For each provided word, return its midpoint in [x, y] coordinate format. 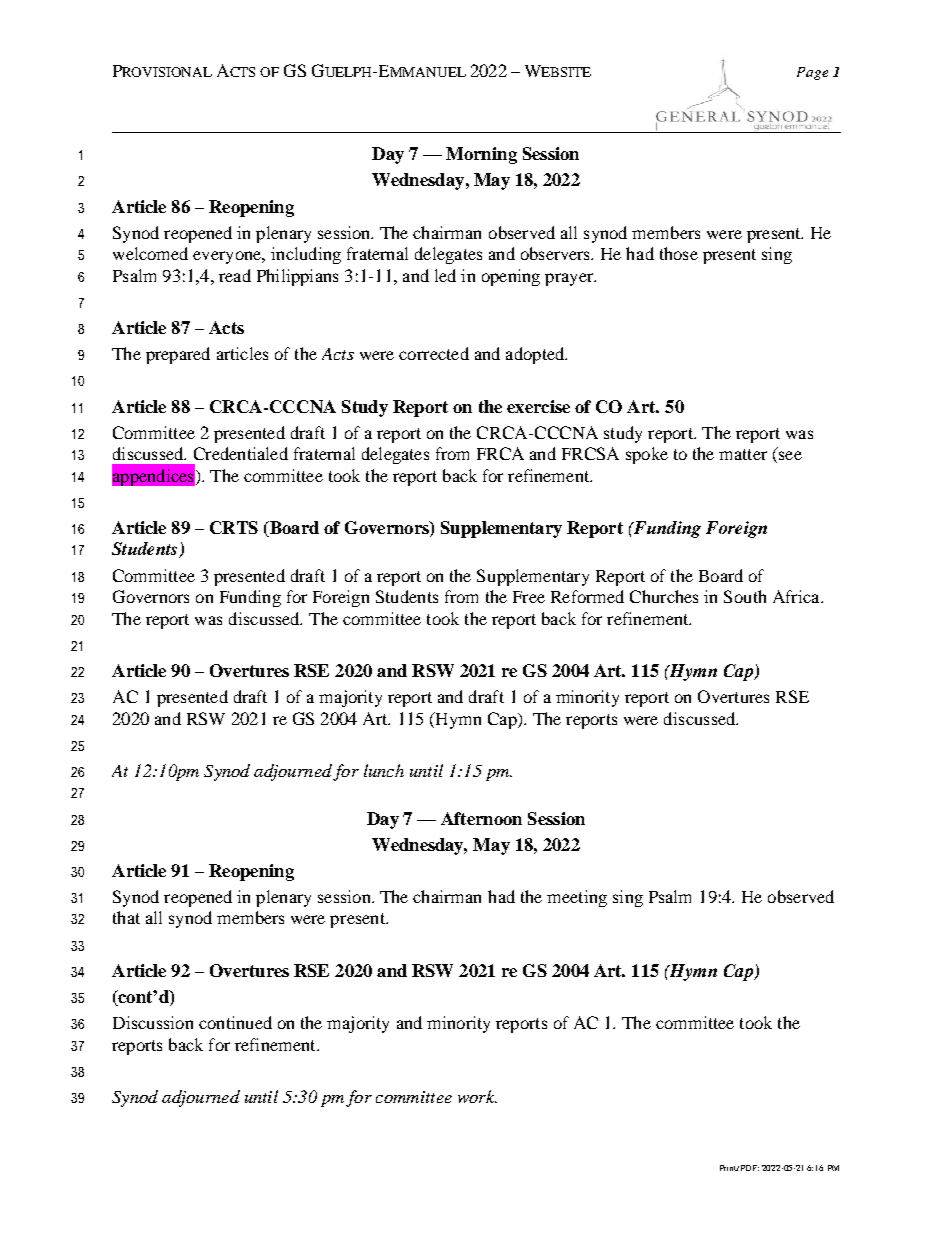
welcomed [150, 253]
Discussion [153, 1022]
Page [812, 73]
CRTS [234, 527]
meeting [577, 898]
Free [529, 597]
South [745, 596]
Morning [481, 155]
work [477, 1096]
